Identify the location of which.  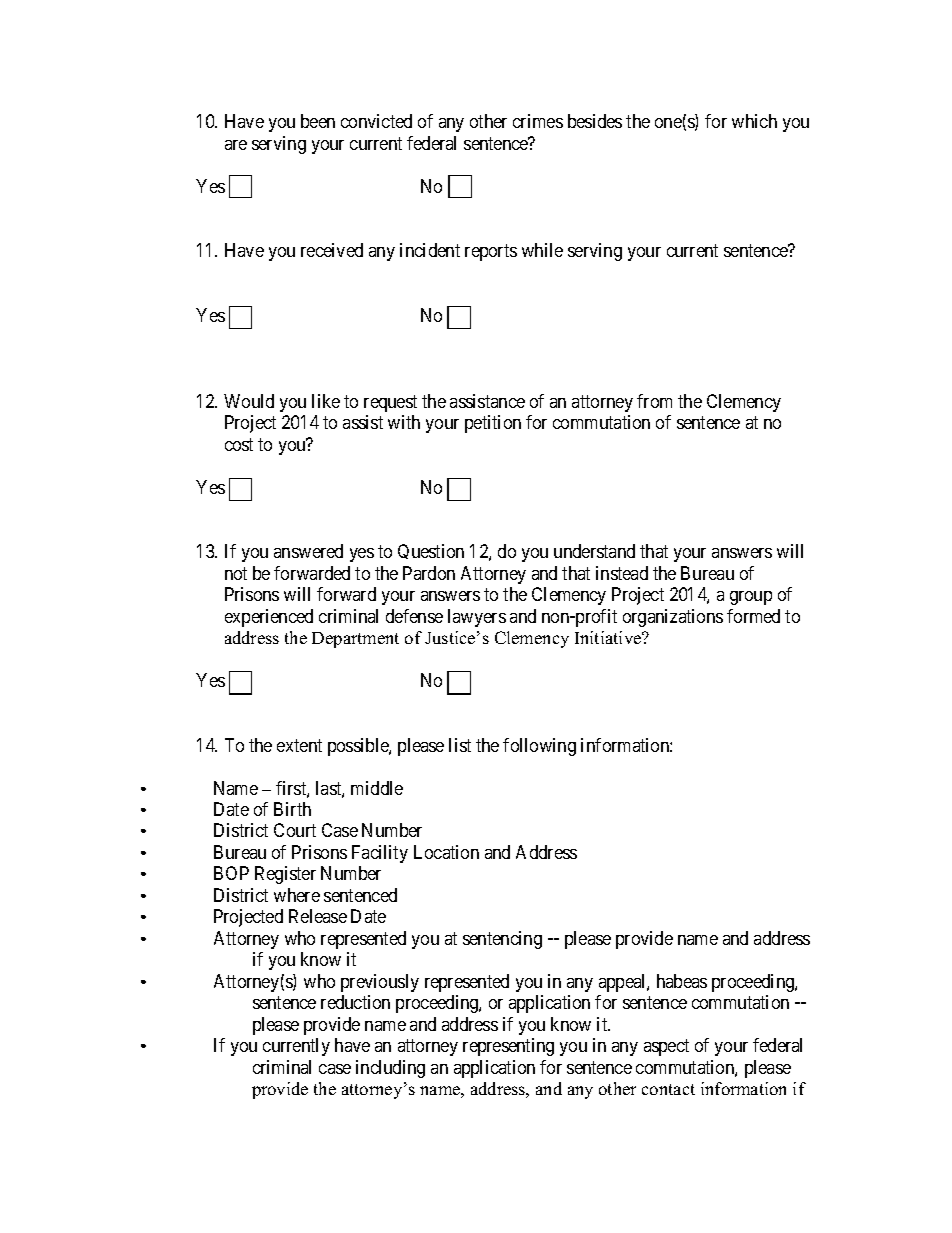
(754, 121).
